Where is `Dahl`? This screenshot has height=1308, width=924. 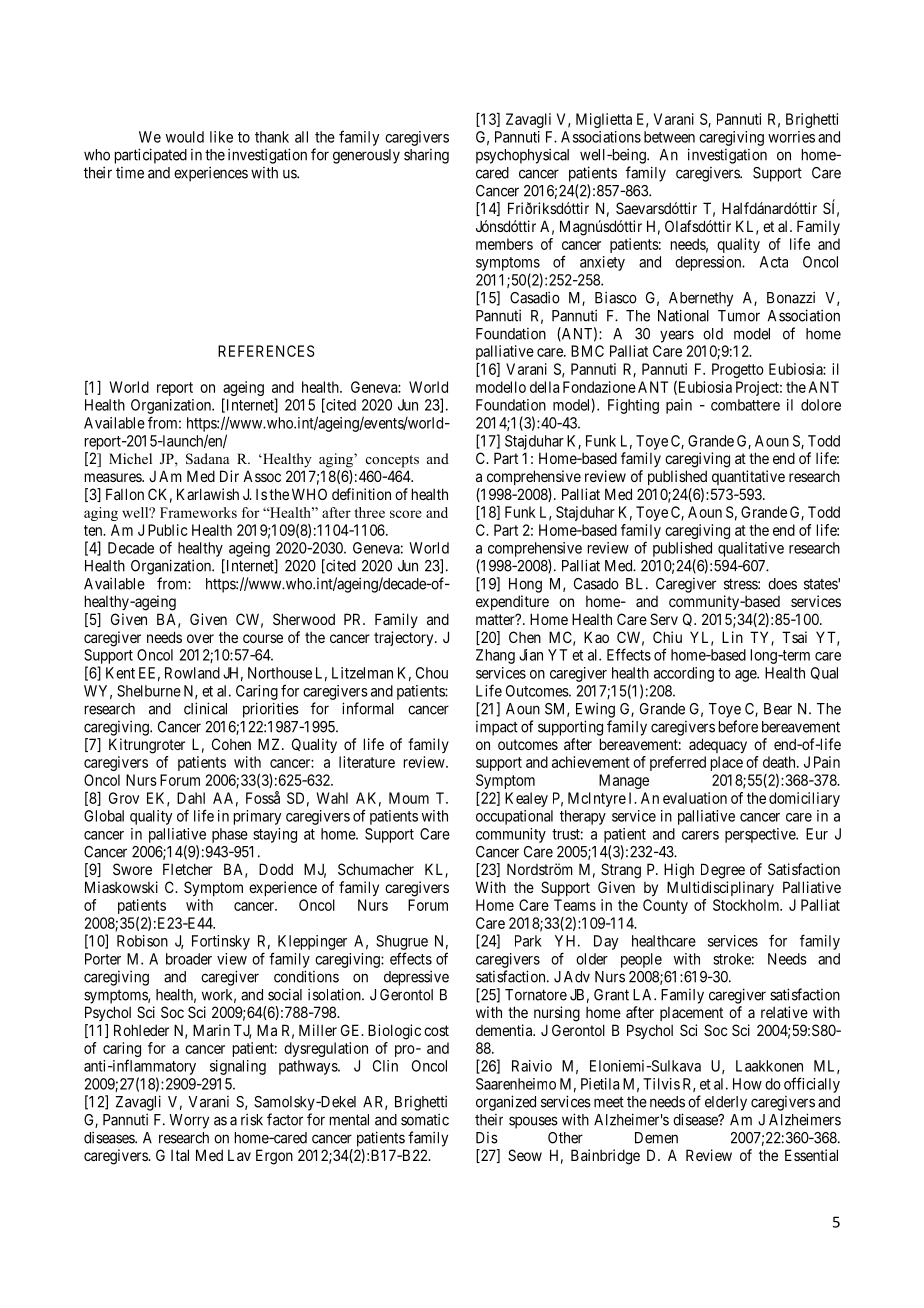 Dahl is located at coordinates (191, 798).
